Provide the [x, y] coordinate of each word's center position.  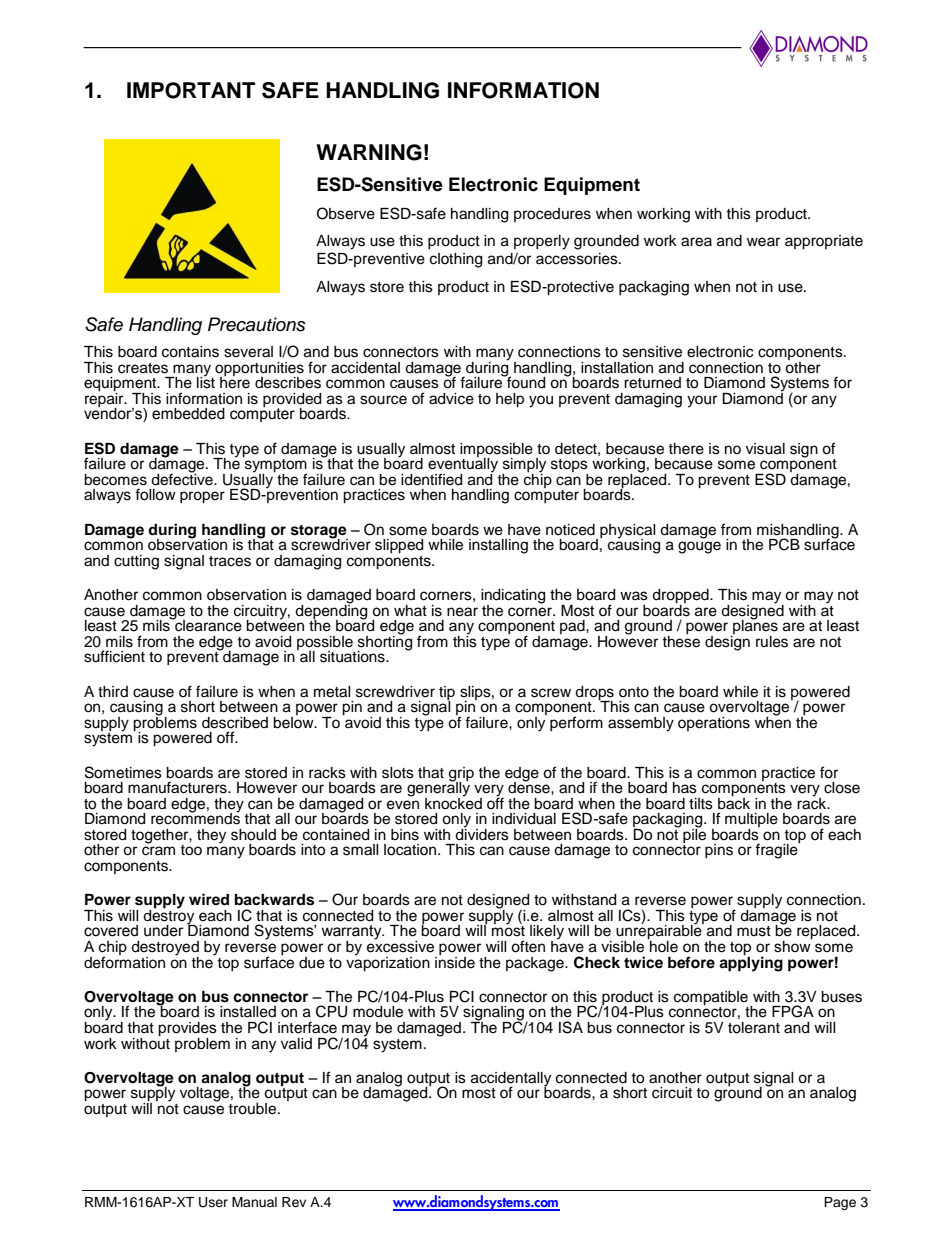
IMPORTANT [191, 90]
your [702, 401]
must [754, 931]
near [462, 612]
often [528, 946]
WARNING [369, 152]
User [213, 1202]
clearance [207, 625]
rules [772, 642]
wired [209, 899]
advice [451, 399]
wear [763, 242]
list [206, 382]
